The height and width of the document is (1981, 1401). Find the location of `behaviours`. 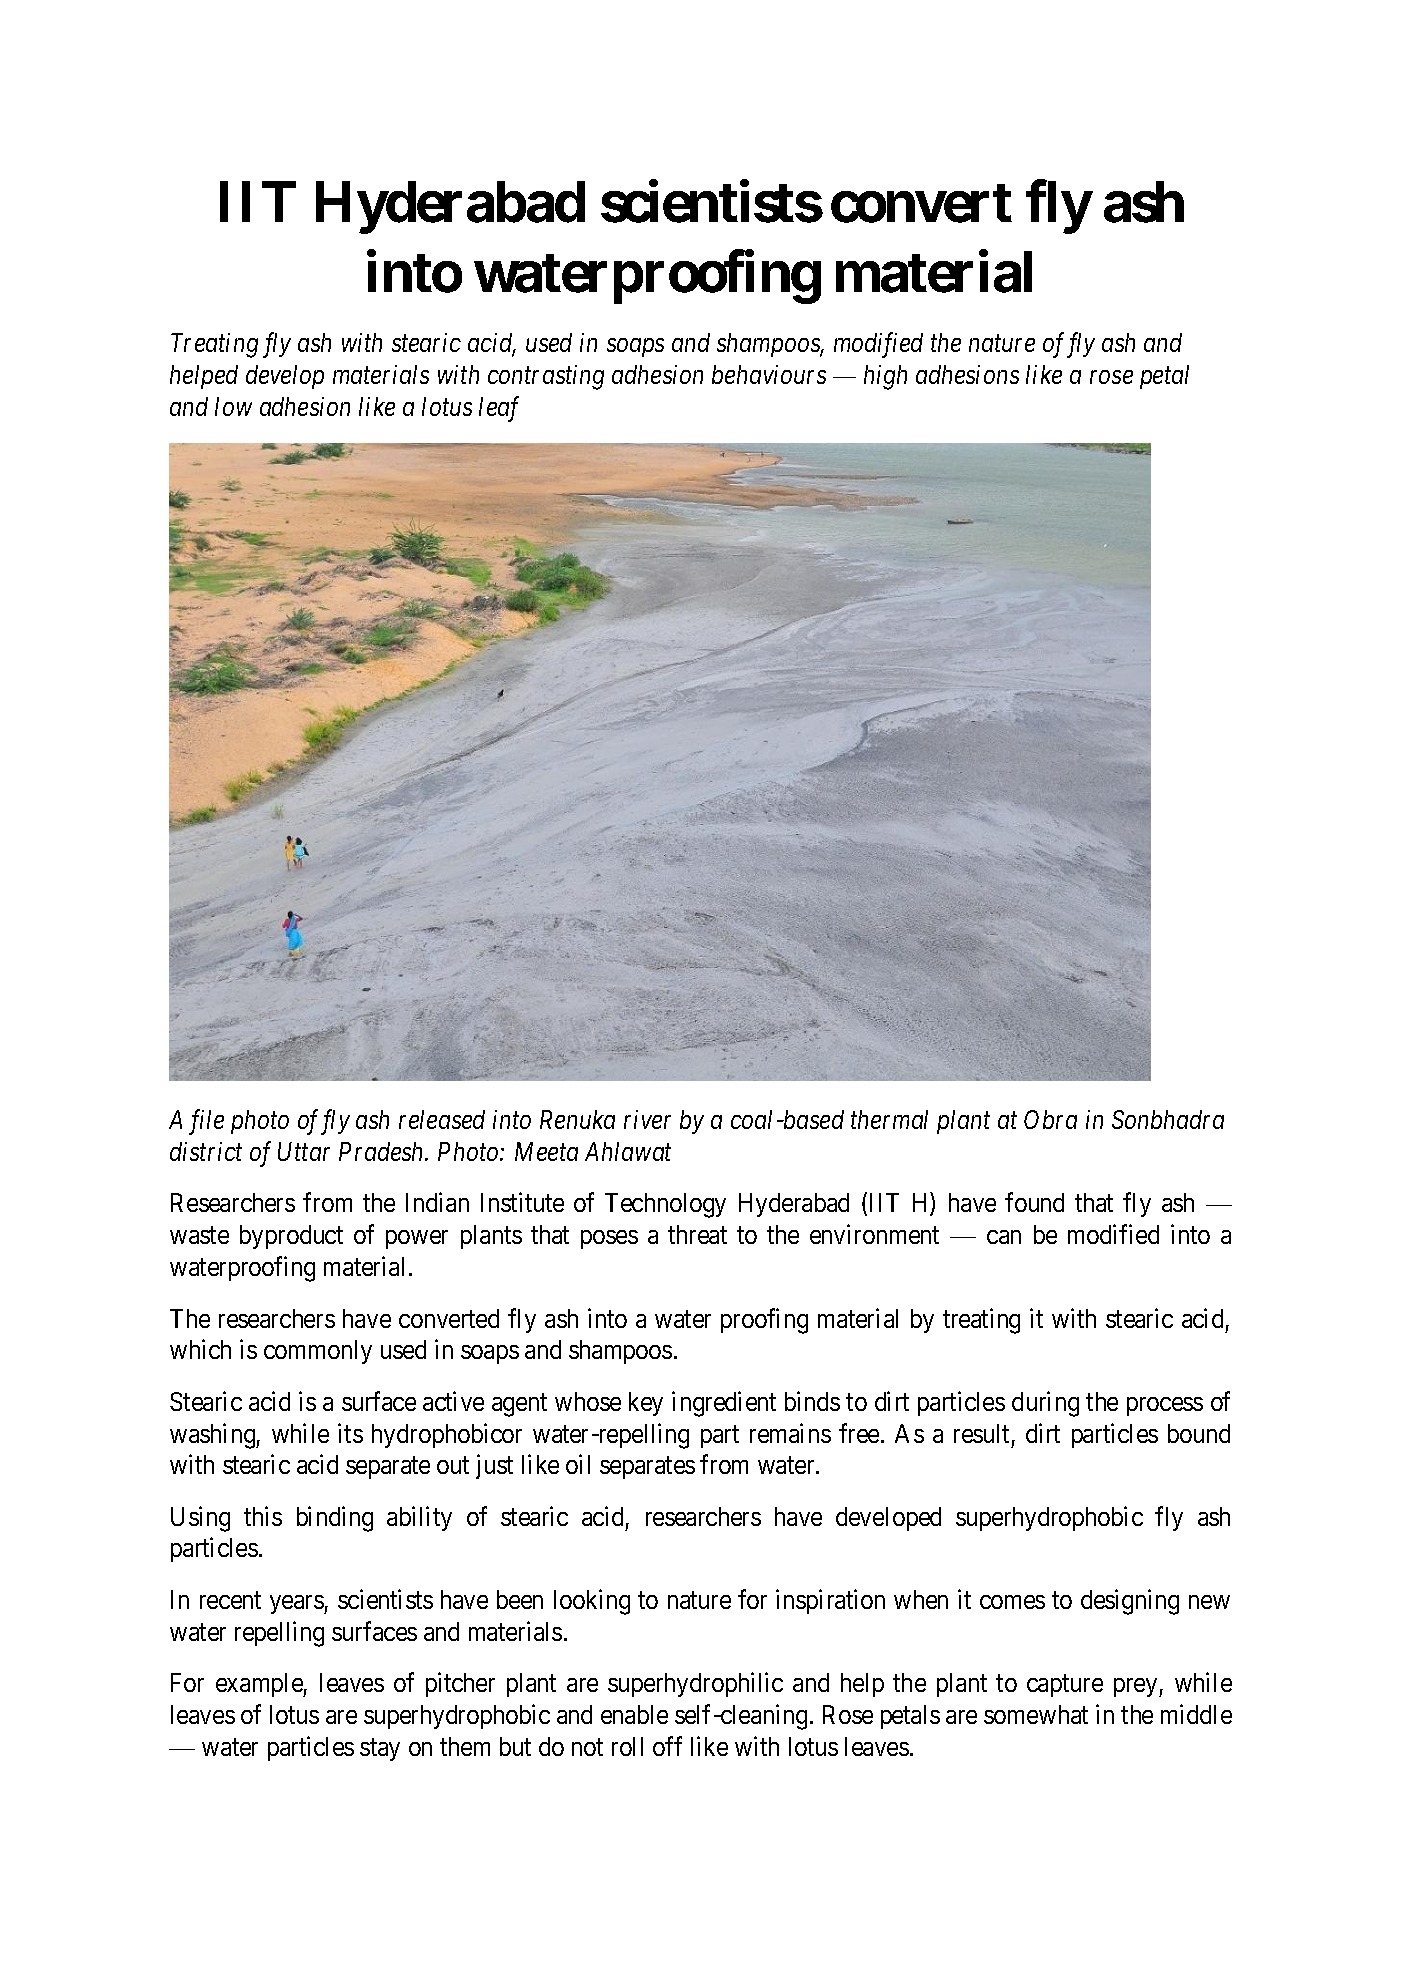

behaviours is located at coordinates (769, 374).
